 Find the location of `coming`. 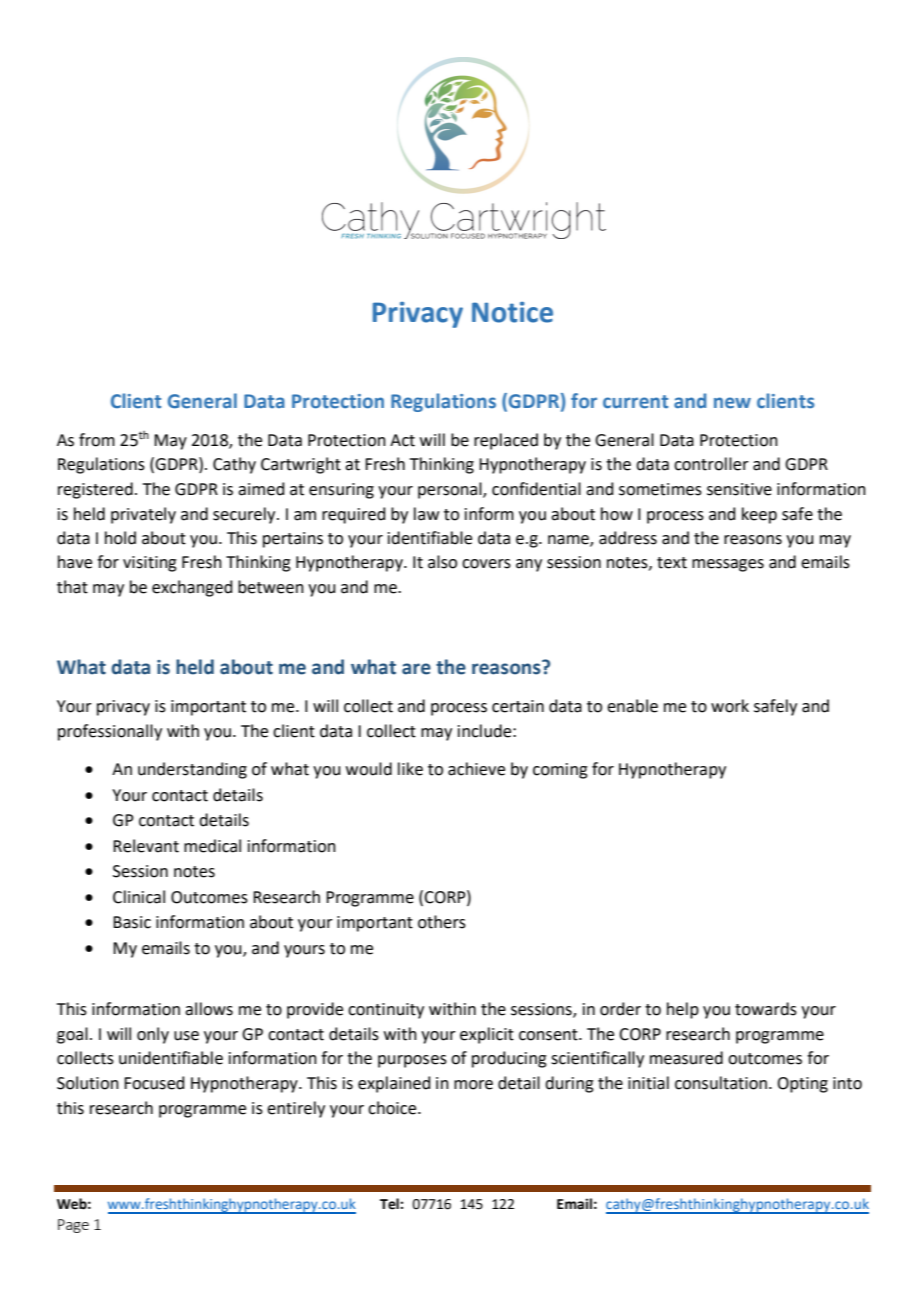

coming is located at coordinates (560, 771).
